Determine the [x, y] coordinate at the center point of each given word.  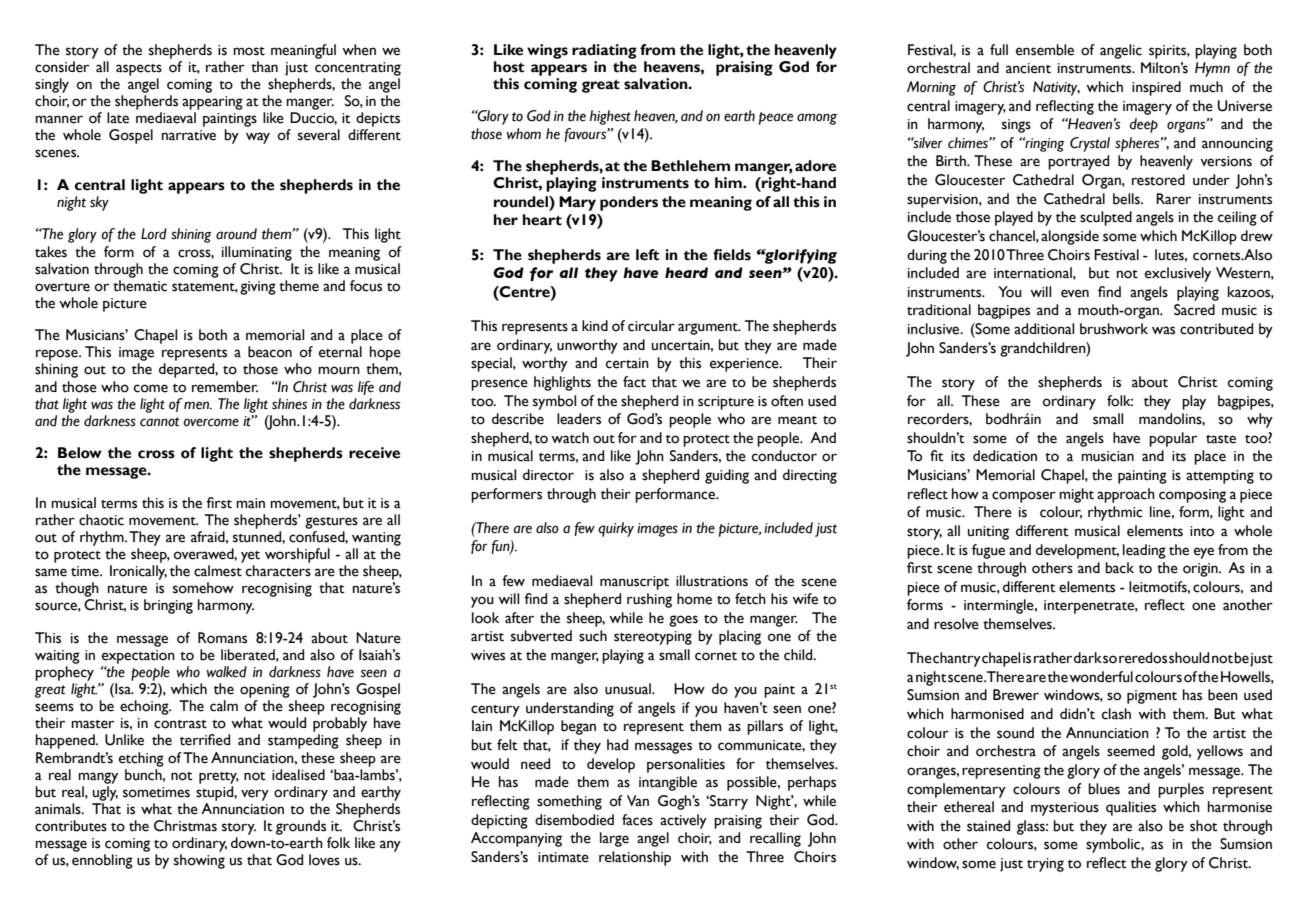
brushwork [1114, 329]
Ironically [138, 572]
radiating [604, 51]
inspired [1156, 88]
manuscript [634, 583]
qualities [1131, 808]
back [1119, 568]
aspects [139, 70]
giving [258, 288]
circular [651, 326]
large [614, 839]
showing [199, 861]
